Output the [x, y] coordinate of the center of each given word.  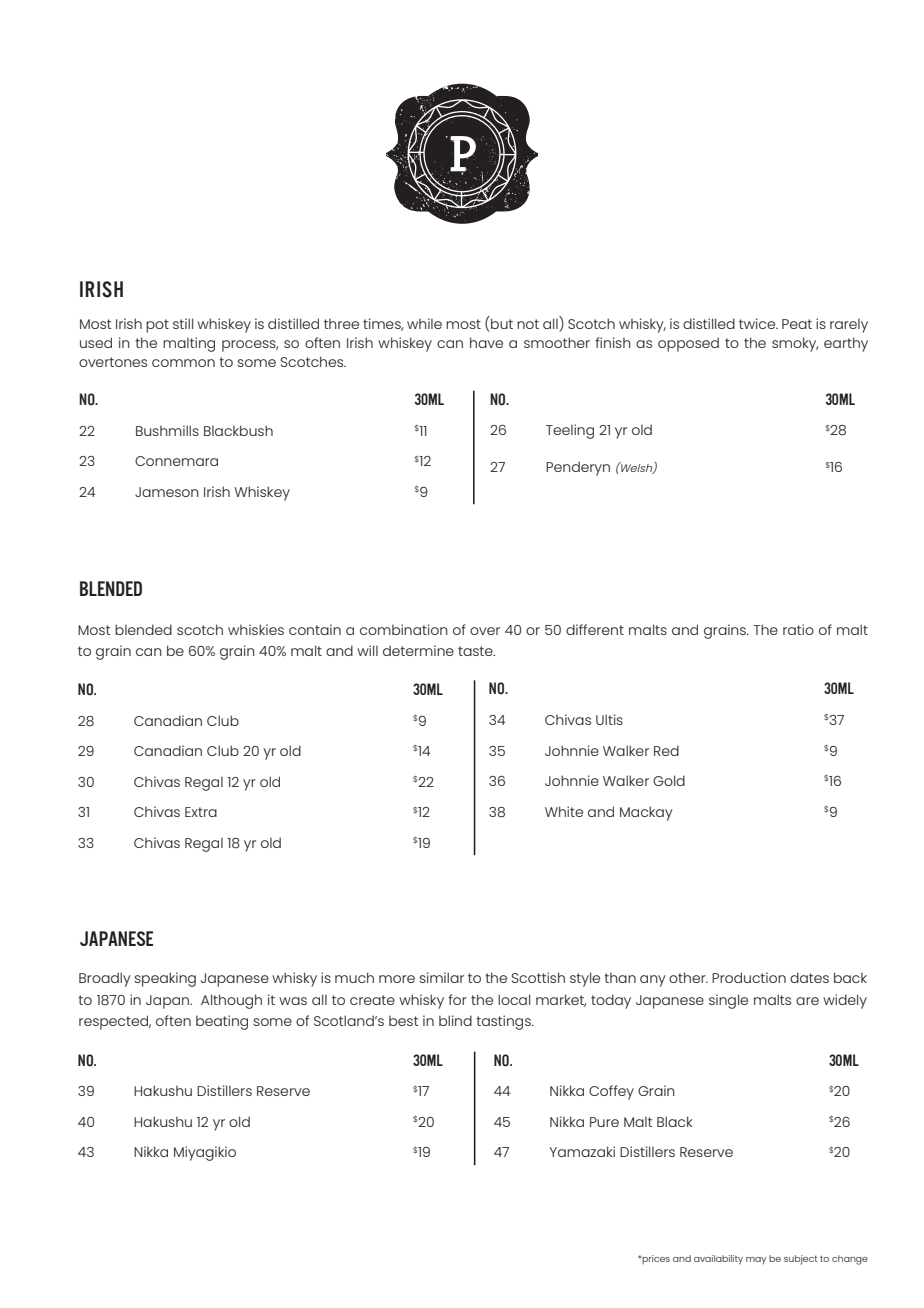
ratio [798, 629]
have [486, 342]
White [564, 811]
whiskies [256, 629]
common [183, 363]
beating [222, 1022]
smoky [795, 344]
